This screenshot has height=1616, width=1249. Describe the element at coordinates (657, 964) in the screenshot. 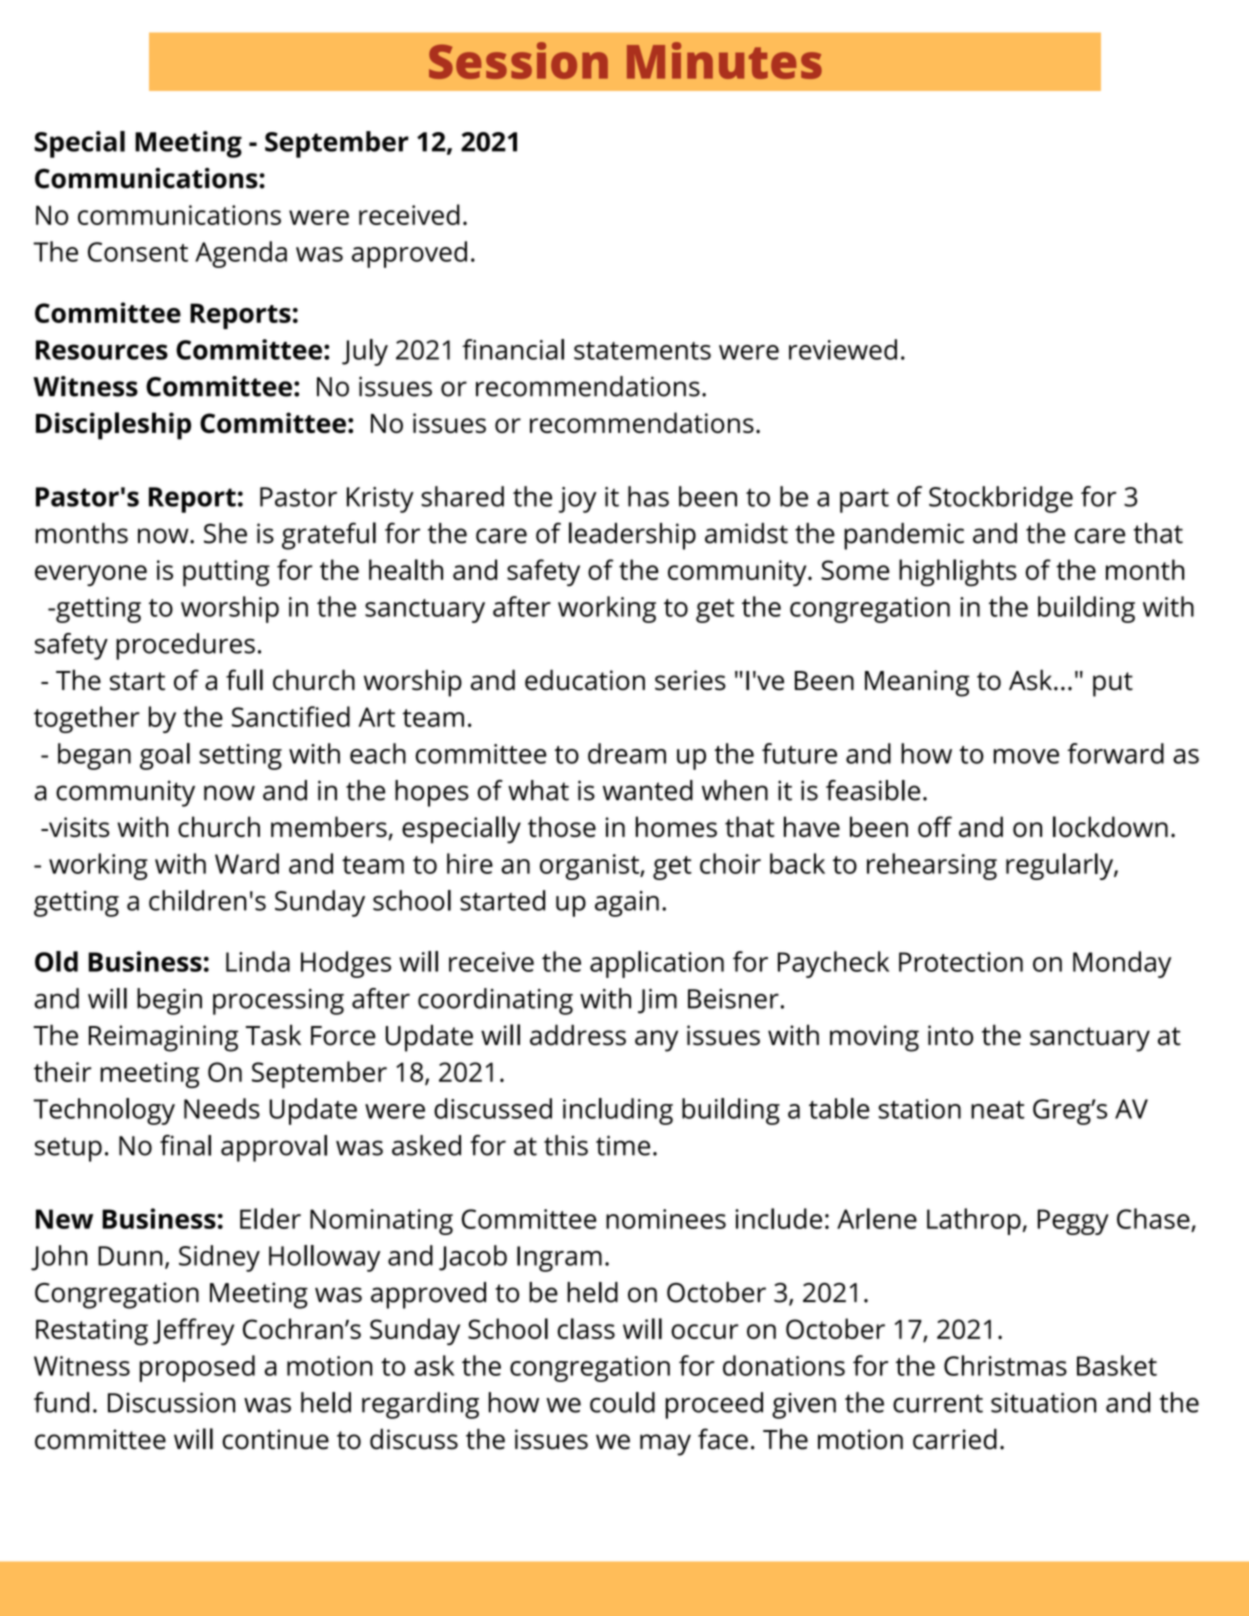

I see `application` at that location.
